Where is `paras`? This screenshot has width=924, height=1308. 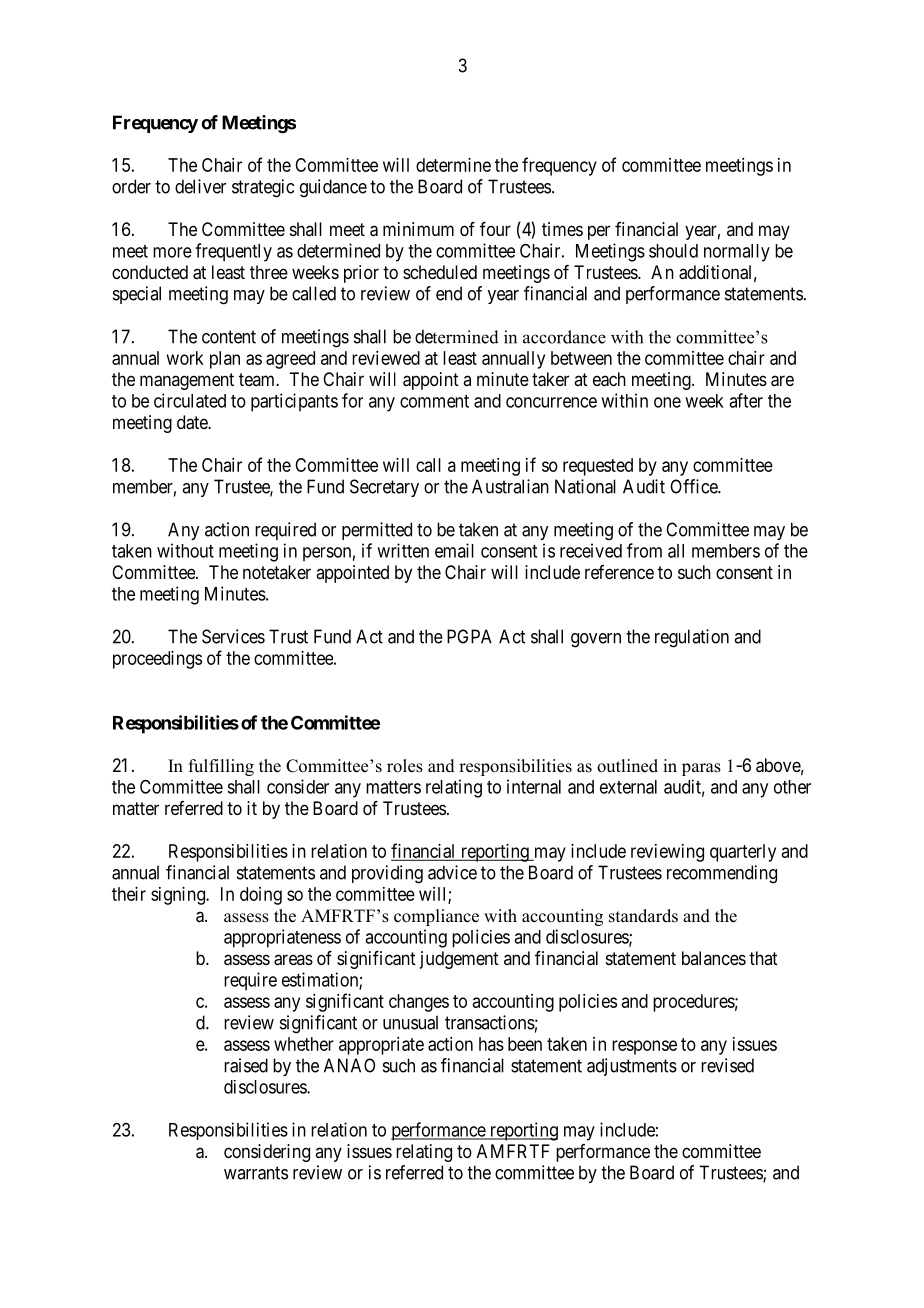
paras is located at coordinates (701, 769).
